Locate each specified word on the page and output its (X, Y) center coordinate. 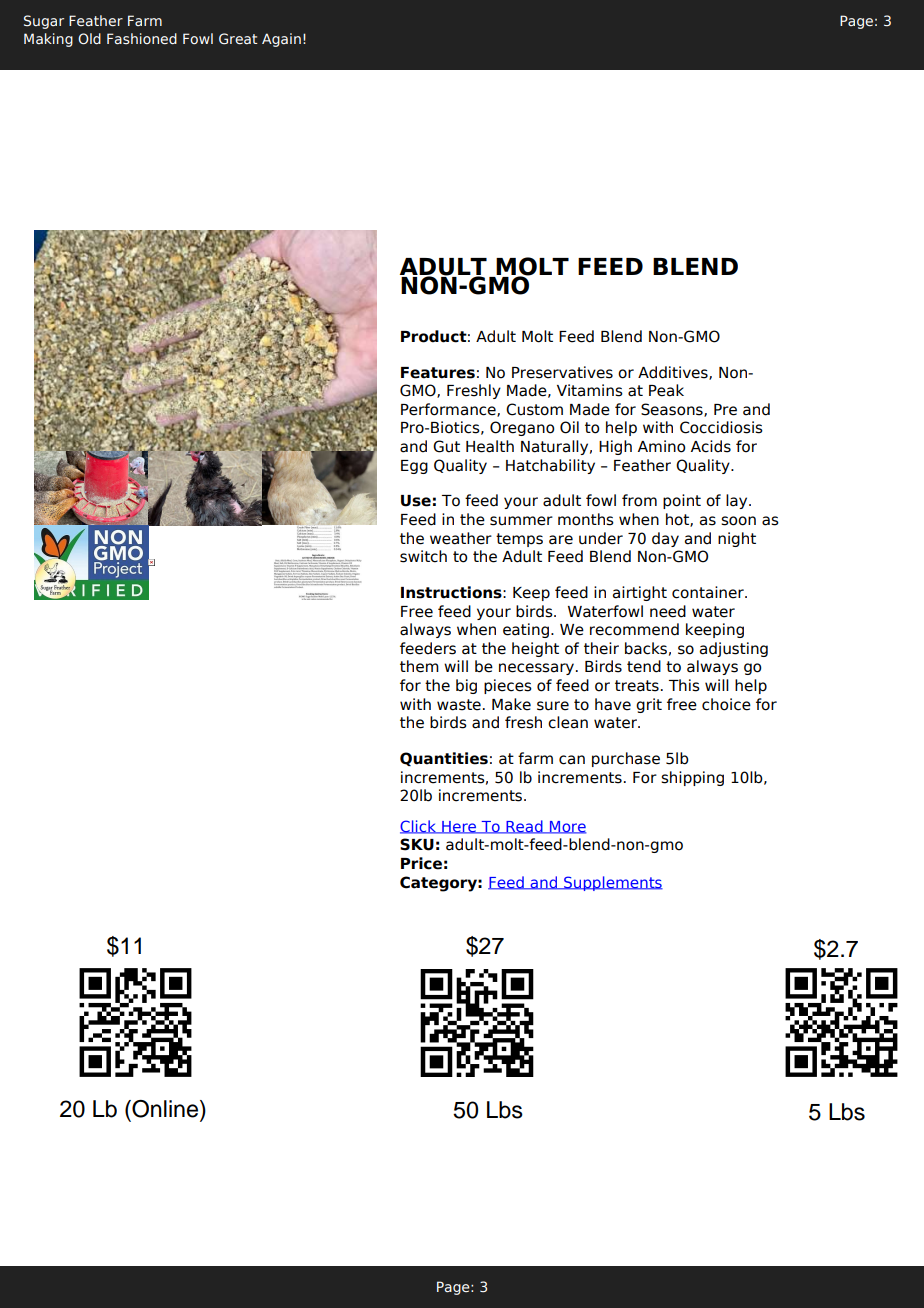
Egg (414, 467)
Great (238, 38)
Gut (446, 446)
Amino (662, 446)
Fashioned (142, 38)
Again (281, 40)
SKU (417, 844)
